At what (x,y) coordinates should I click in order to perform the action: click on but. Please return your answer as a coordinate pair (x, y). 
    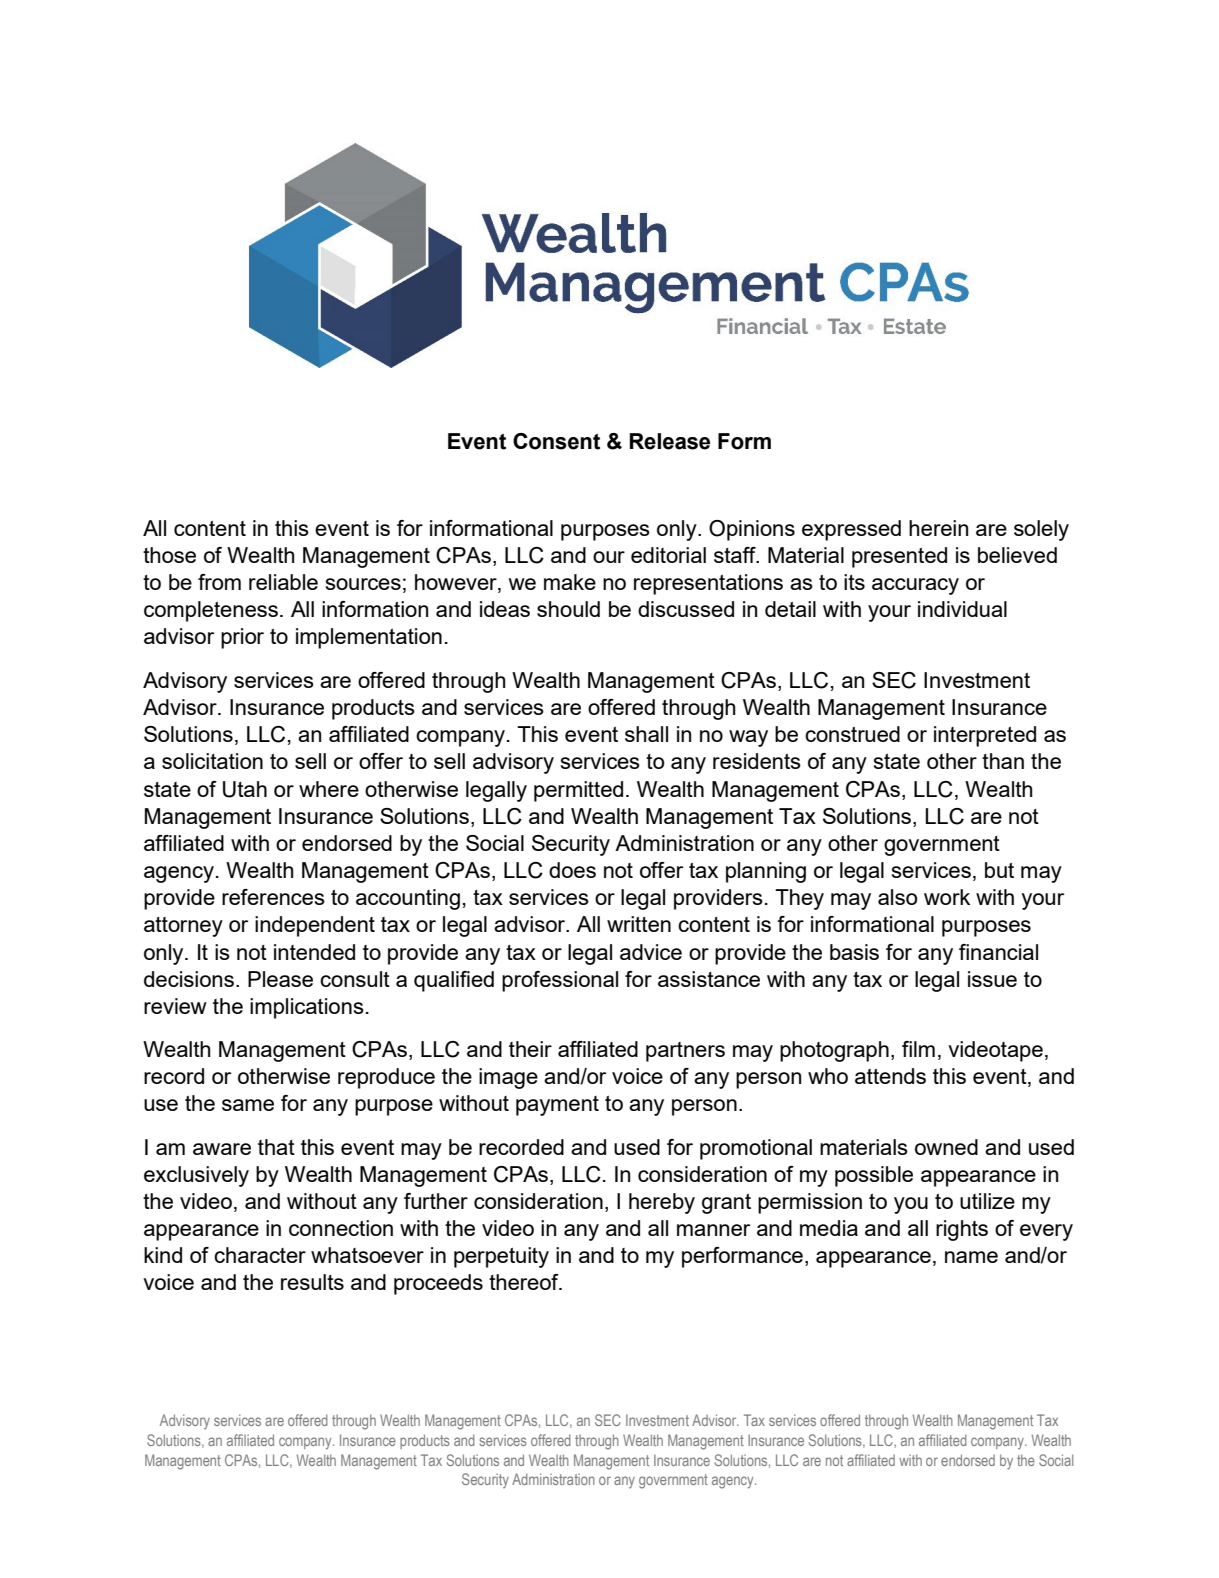
    Looking at the image, I should click on (999, 870).
